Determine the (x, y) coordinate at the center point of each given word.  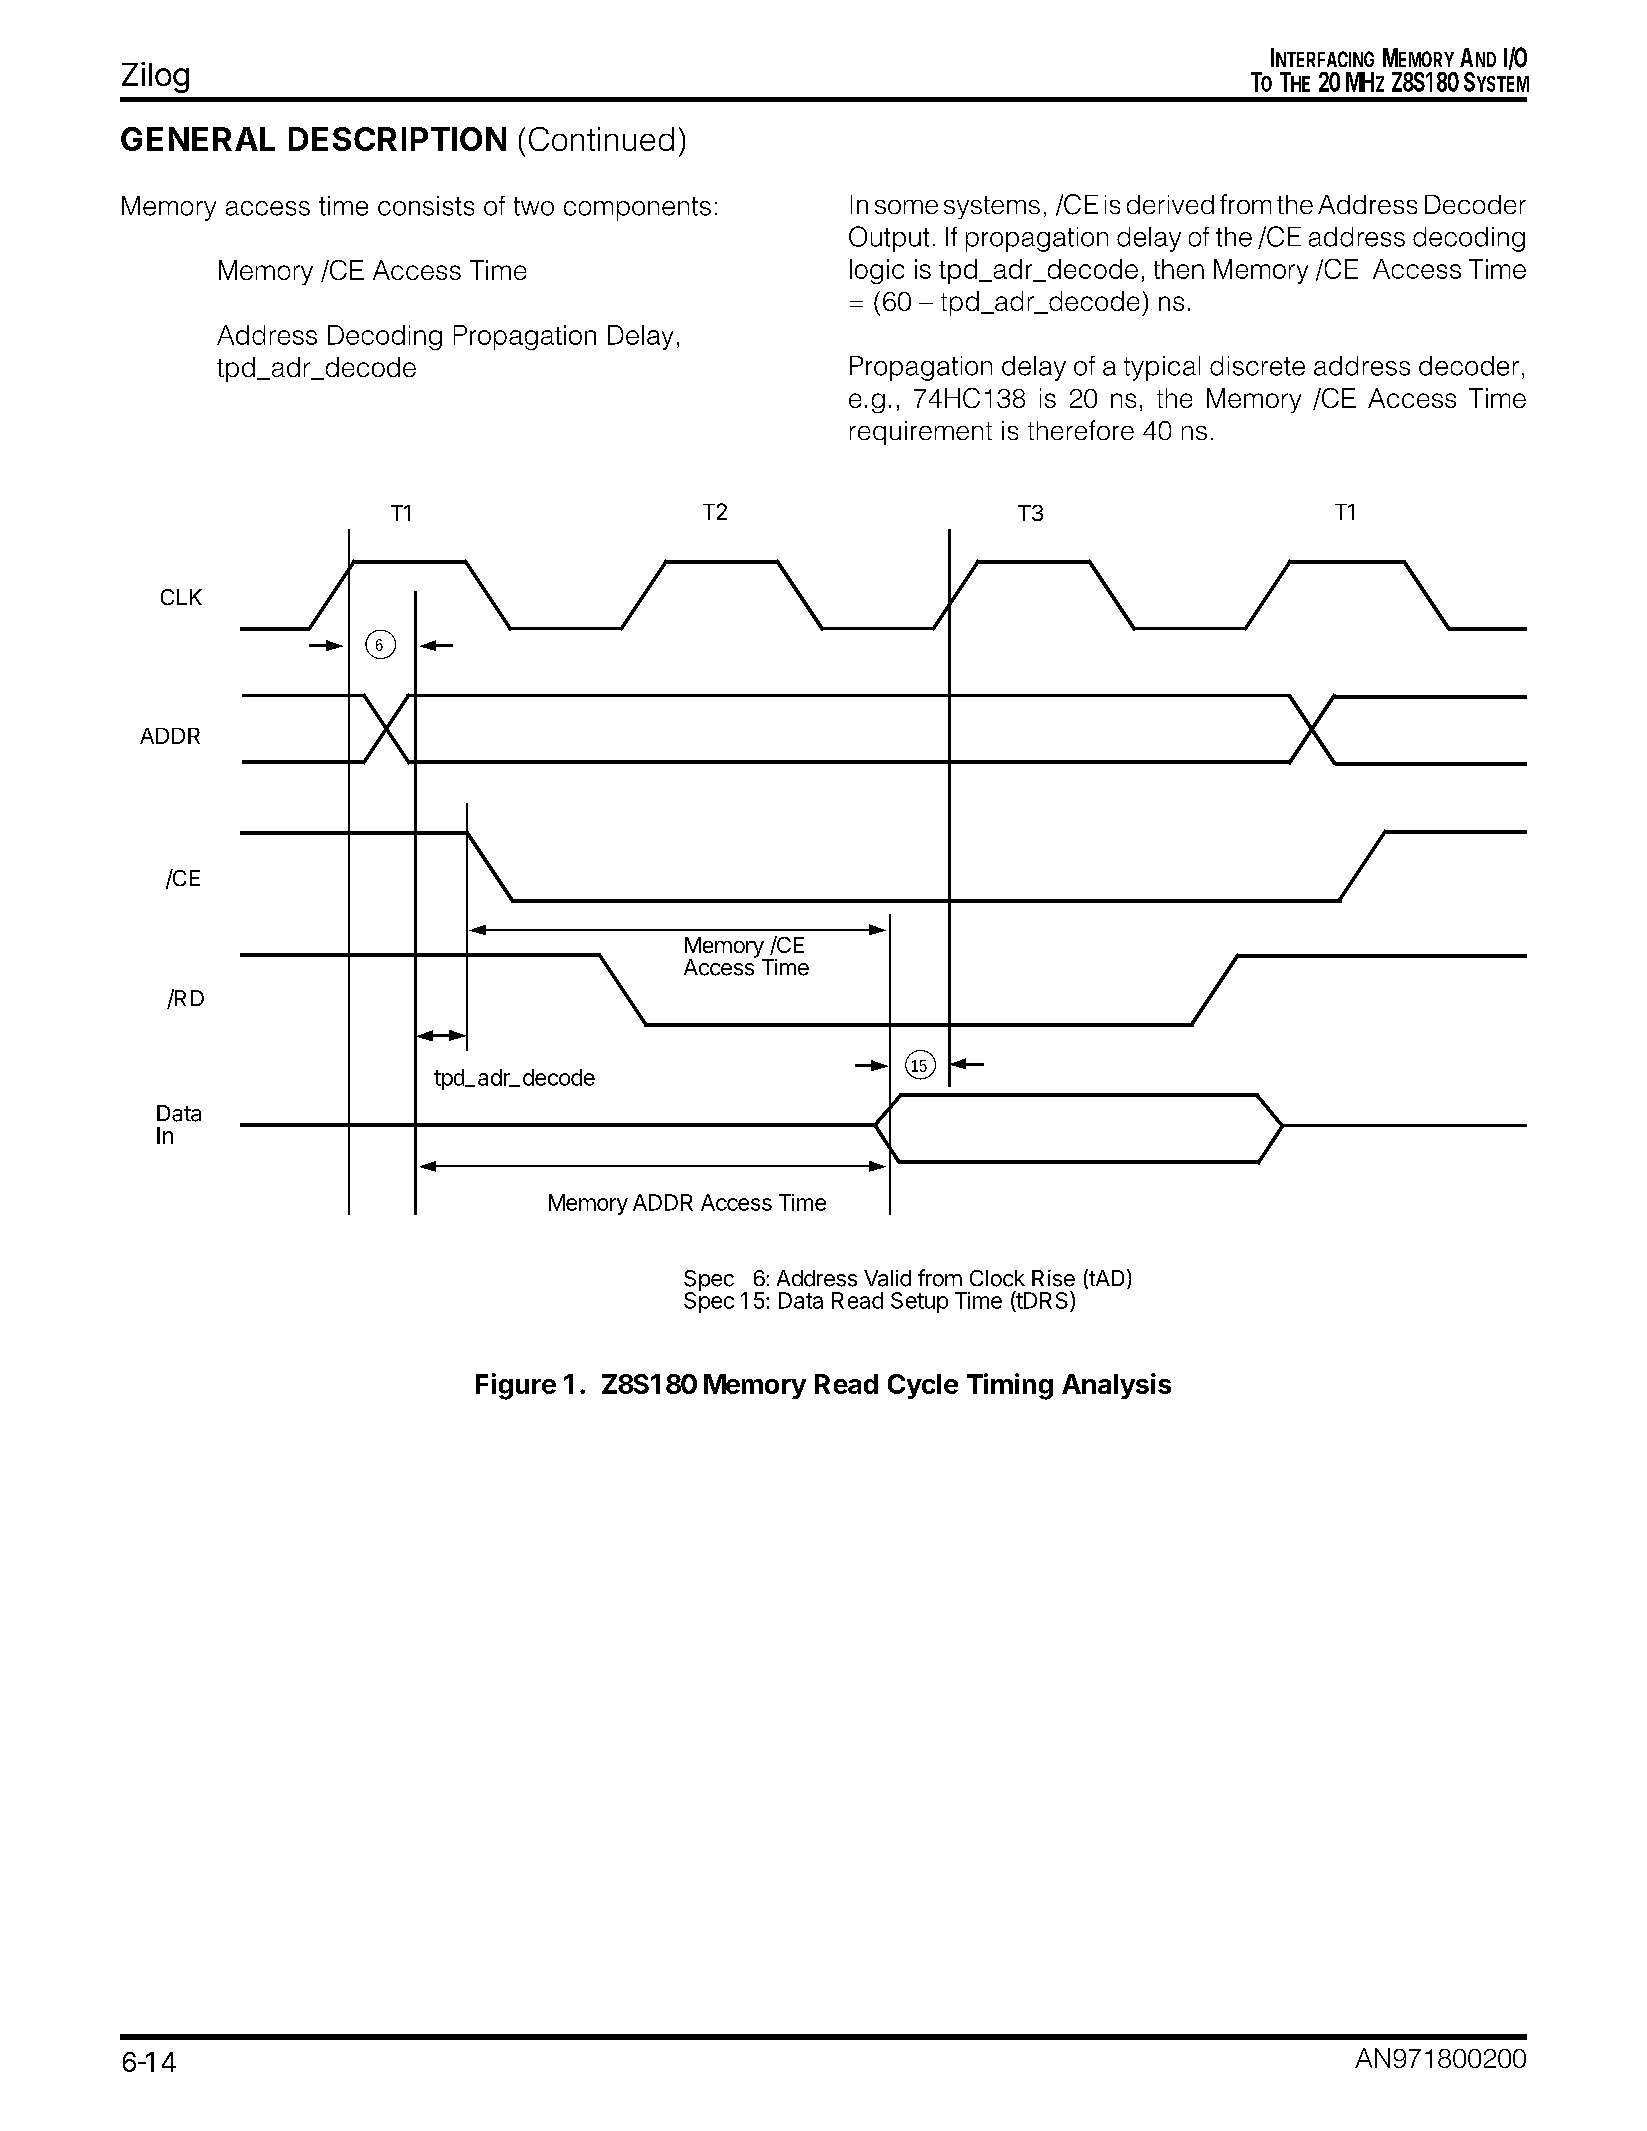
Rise (1053, 1278)
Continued (601, 139)
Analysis (1116, 1386)
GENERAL (198, 139)
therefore (1081, 430)
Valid (887, 1278)
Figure (516, 1386)
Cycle (923, 1386)
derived (1170, 204)
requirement (921, 433)
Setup (919, 1302)
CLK (181, 597)
